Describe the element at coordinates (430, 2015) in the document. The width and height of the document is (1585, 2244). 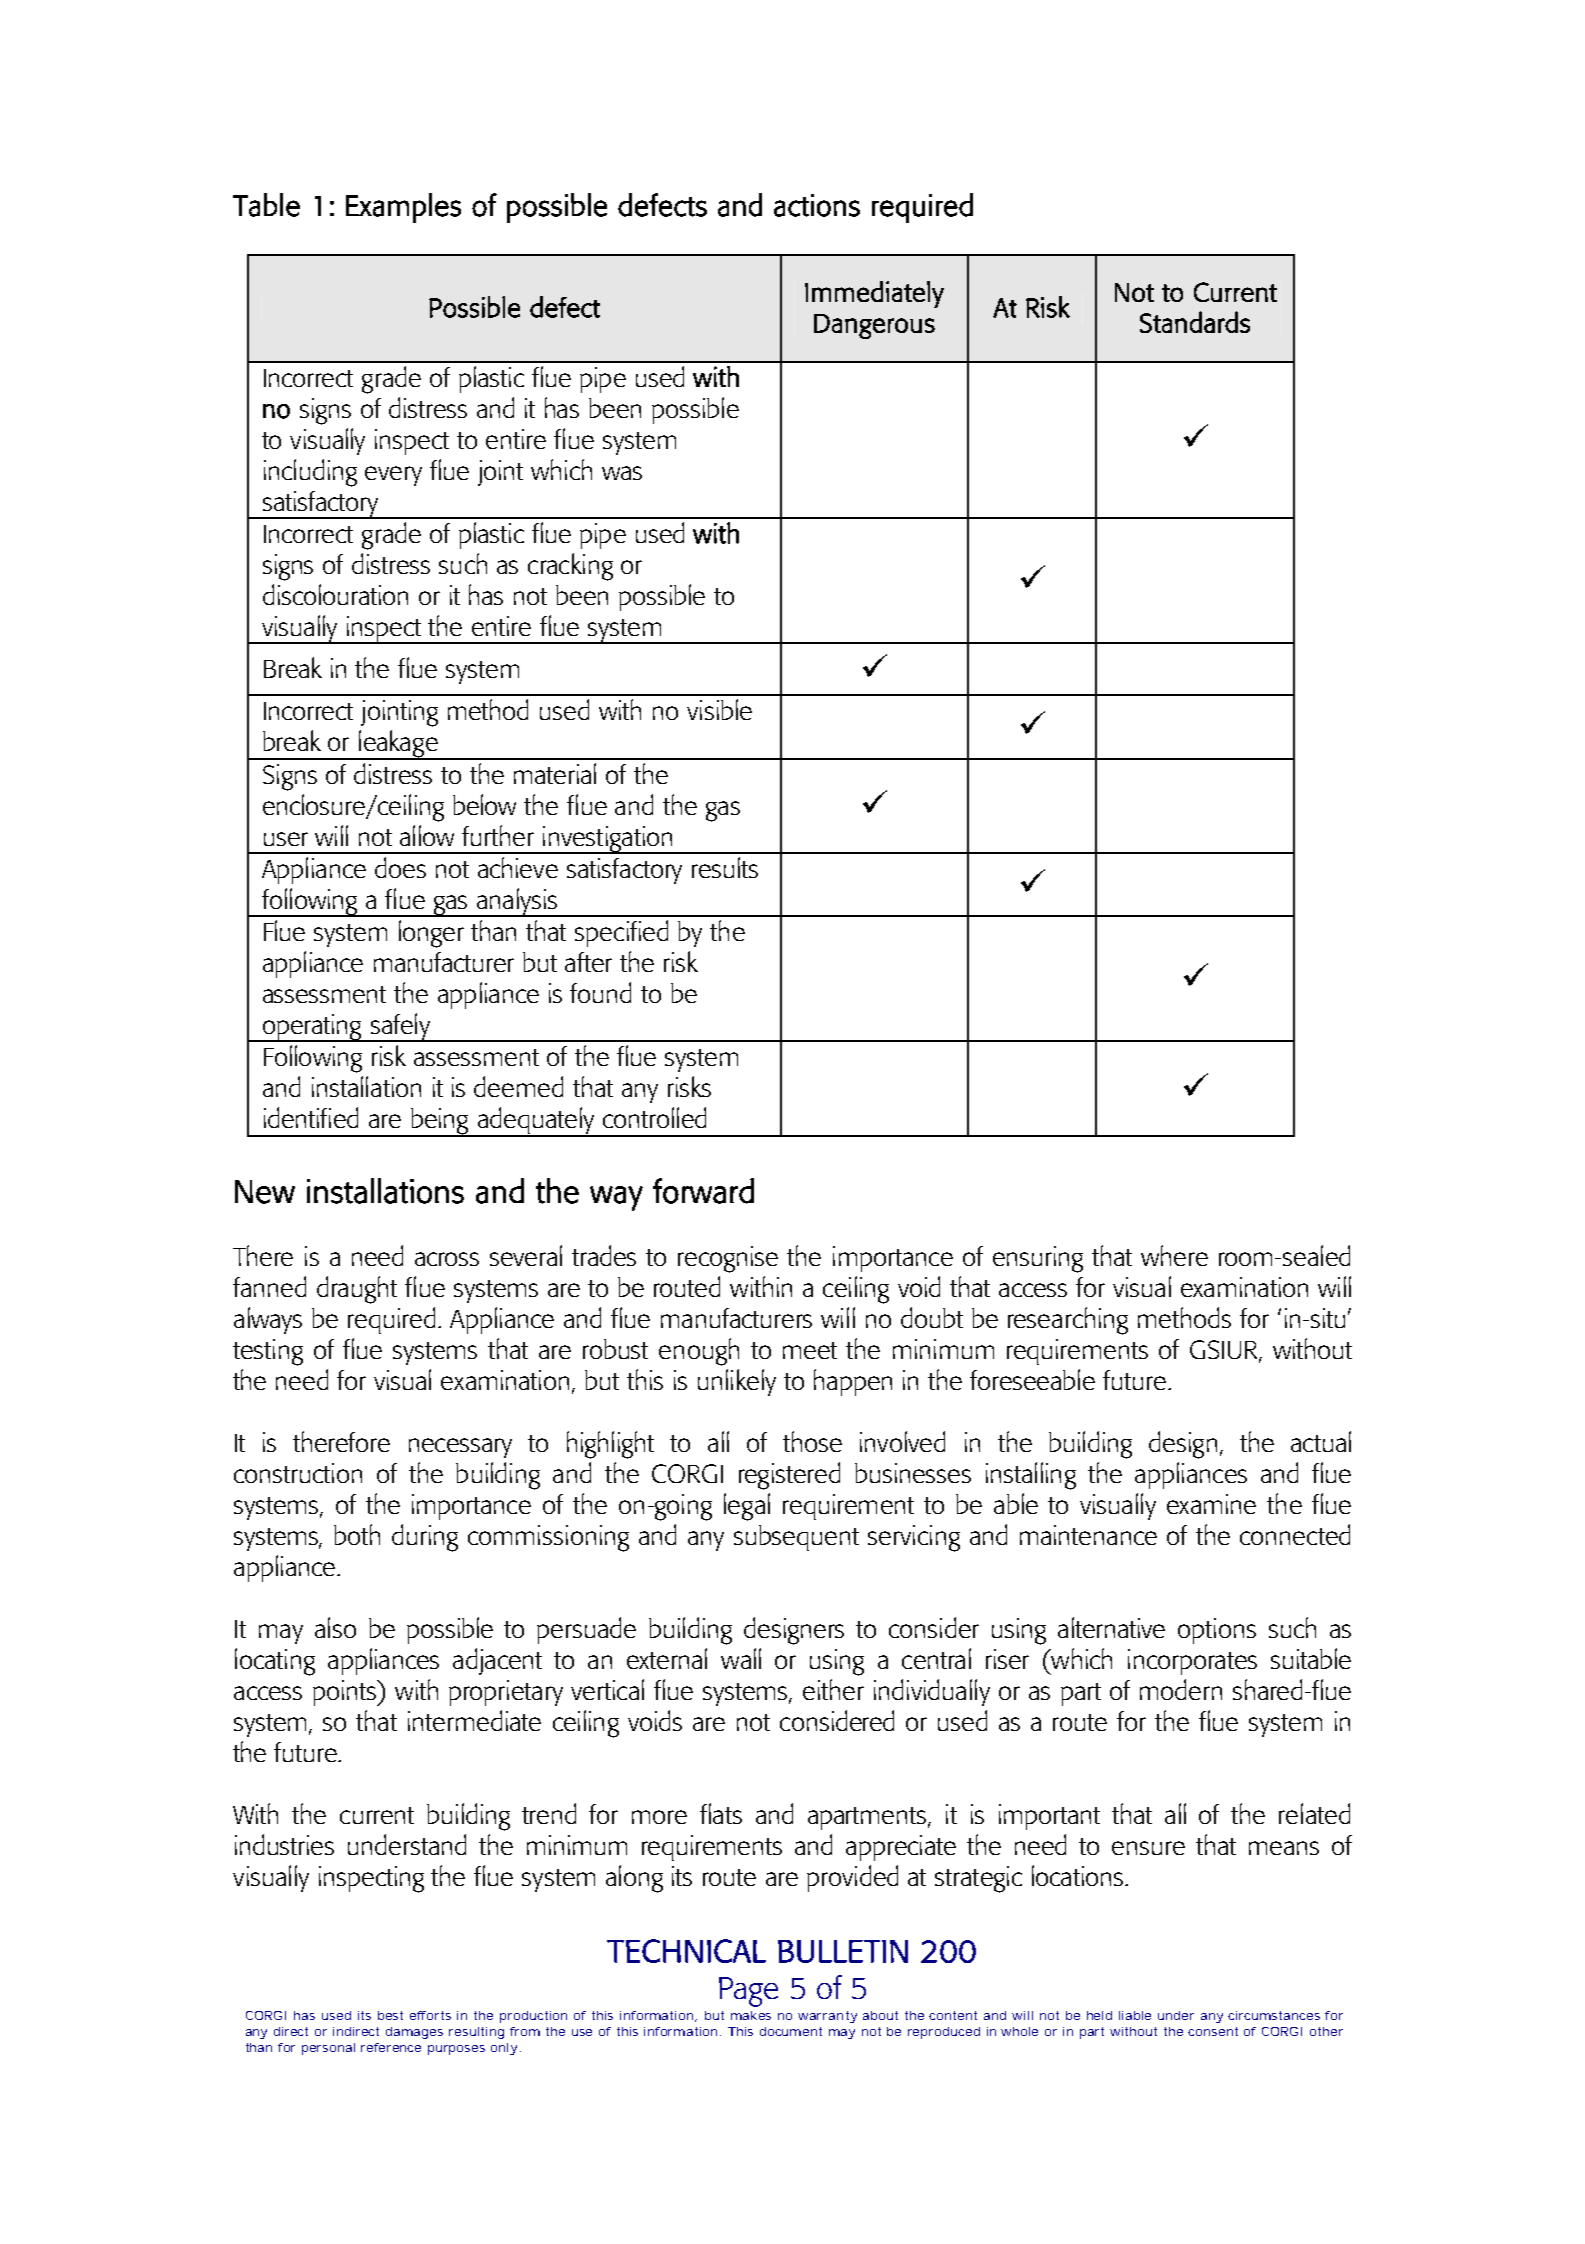
I see `efforts` at that location.
